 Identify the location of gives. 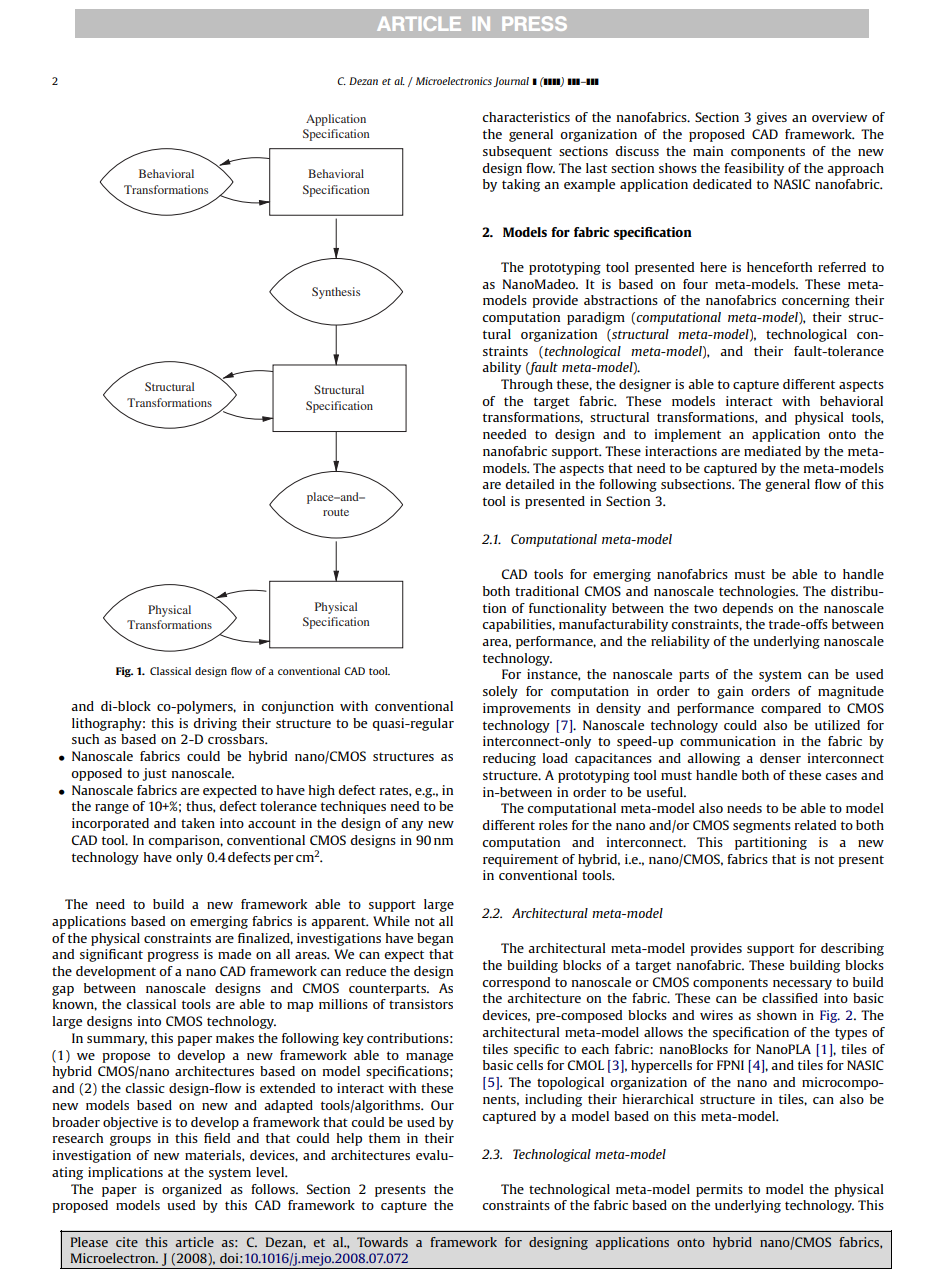
(771, 118).
